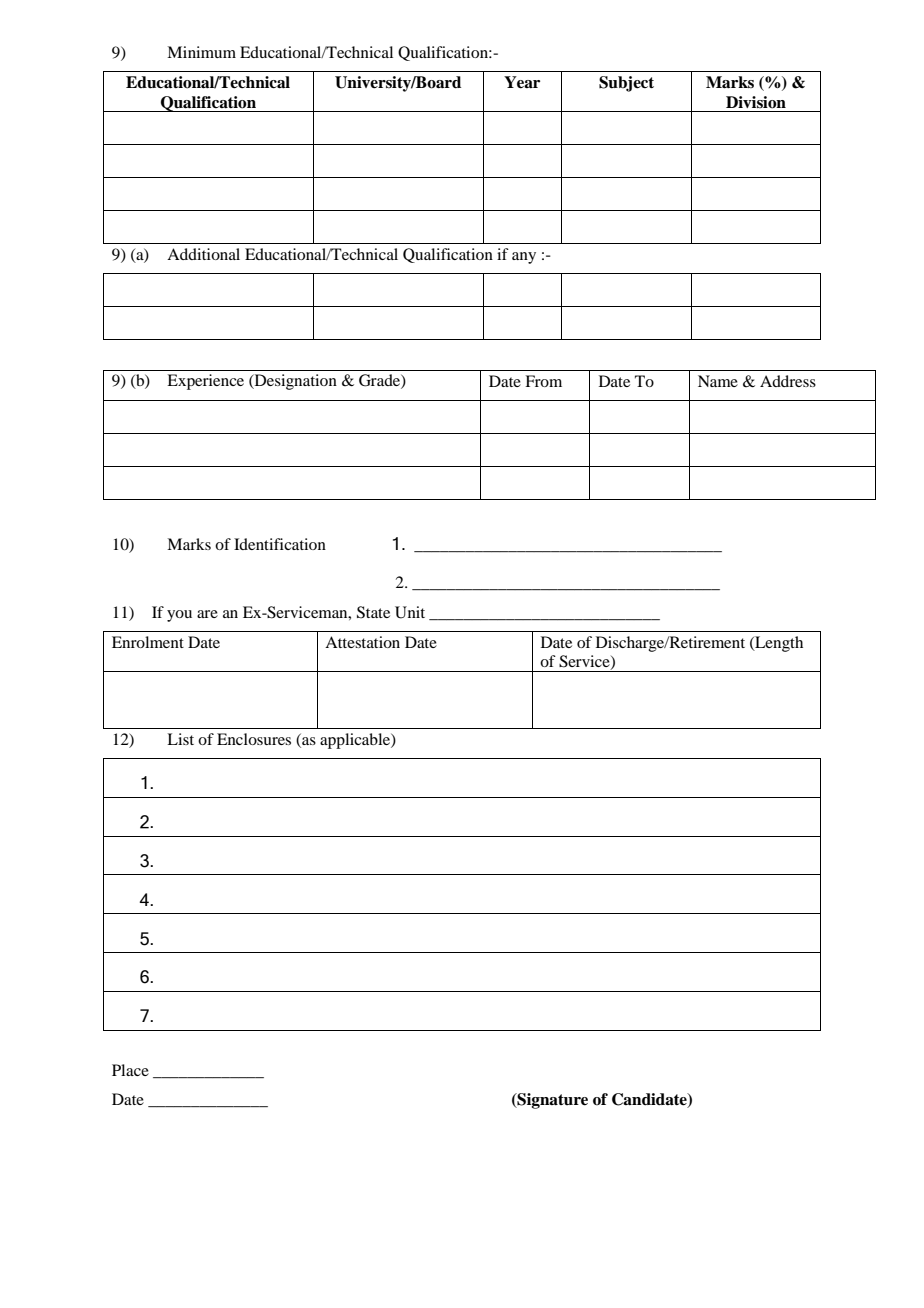 This image has height=1308, width=924. What do you see at coordinates (410, 612) in the image?
I see `Unit` at bounding box center [410, 612].
